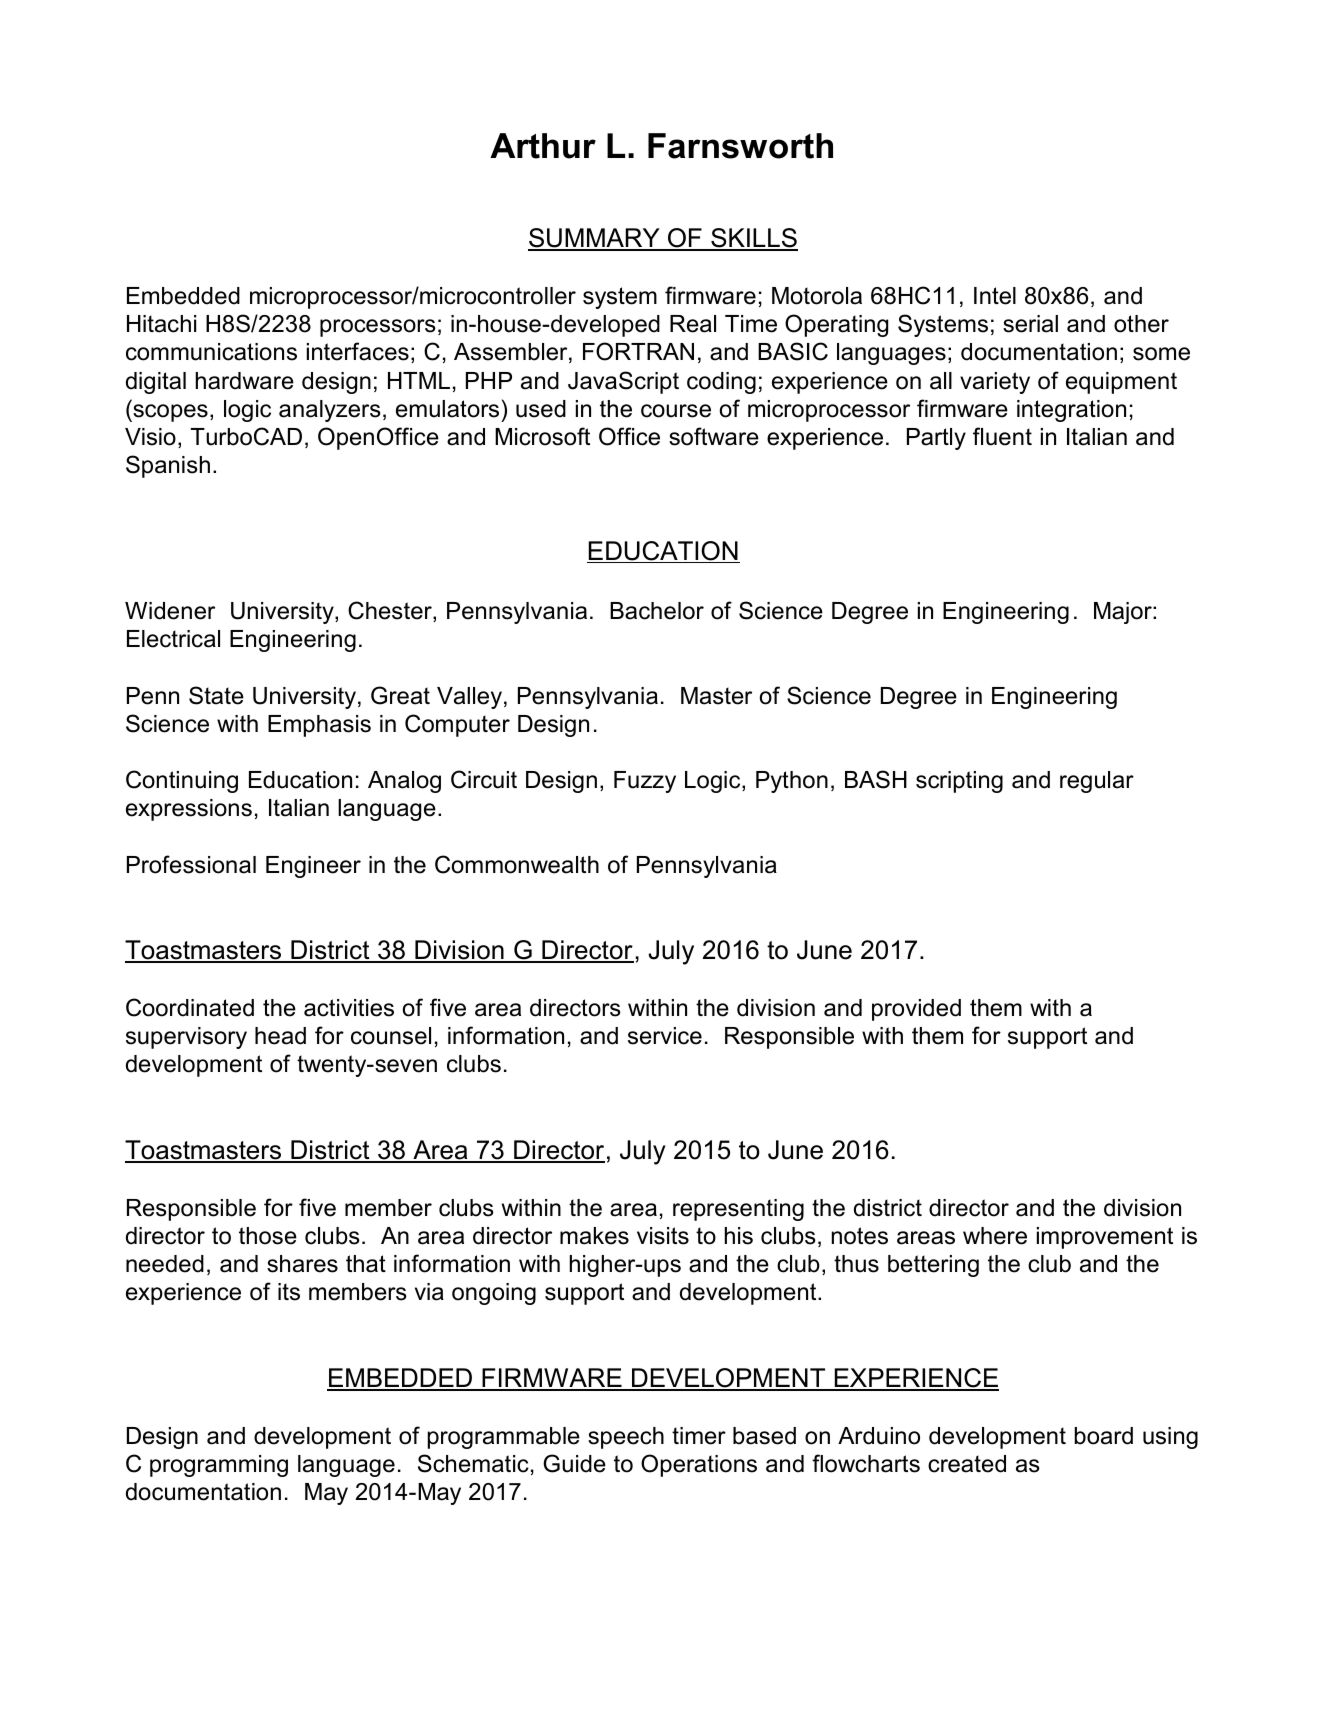 Image resolution: width=1326 pixels, height=1716 pixels. What do you see at coordinates (1104, 1436) in the screenshot?
I see `board` at bounding box center [1104, 1436].
